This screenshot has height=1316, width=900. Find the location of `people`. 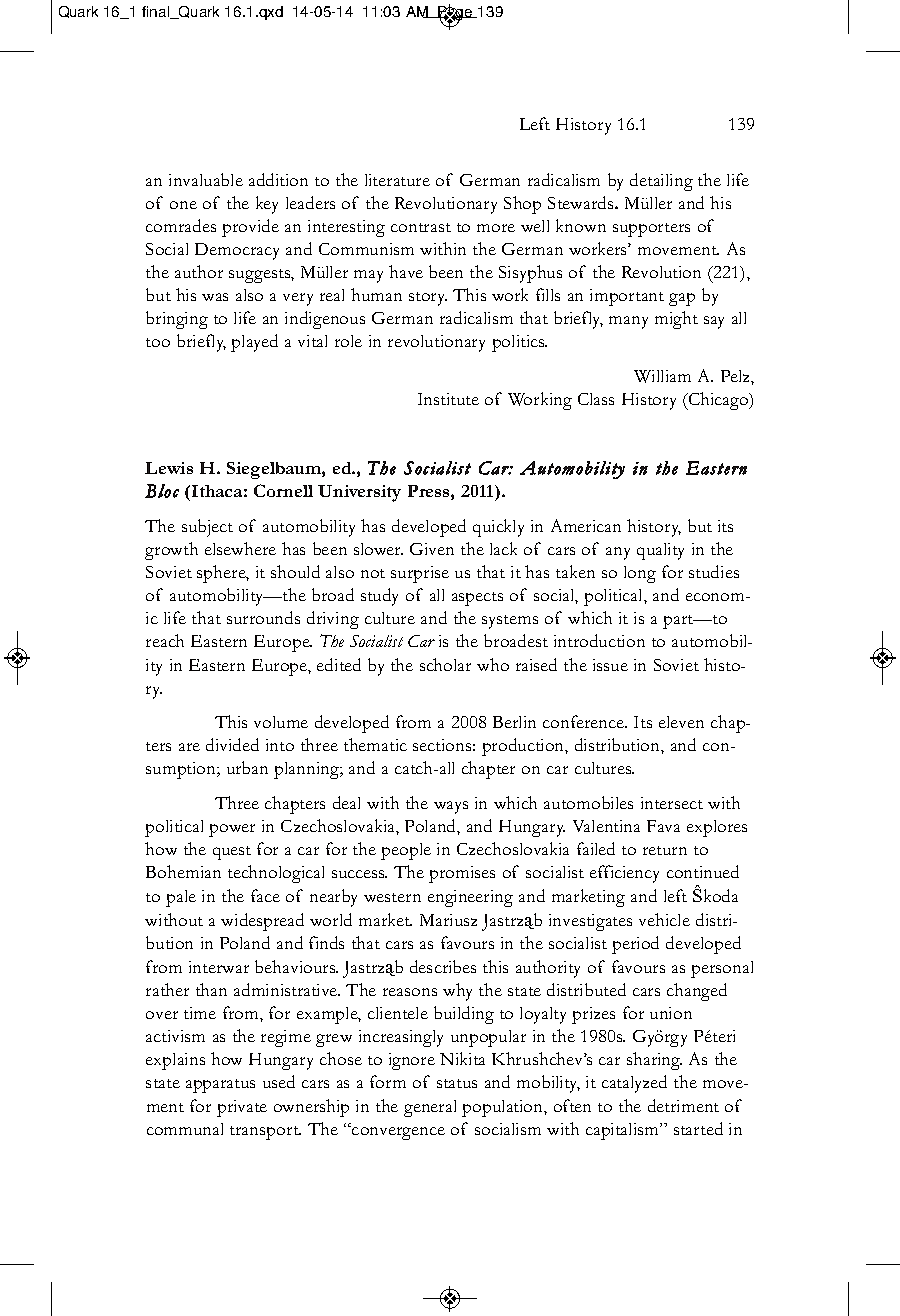

people is located at coordinates (406, 851).
